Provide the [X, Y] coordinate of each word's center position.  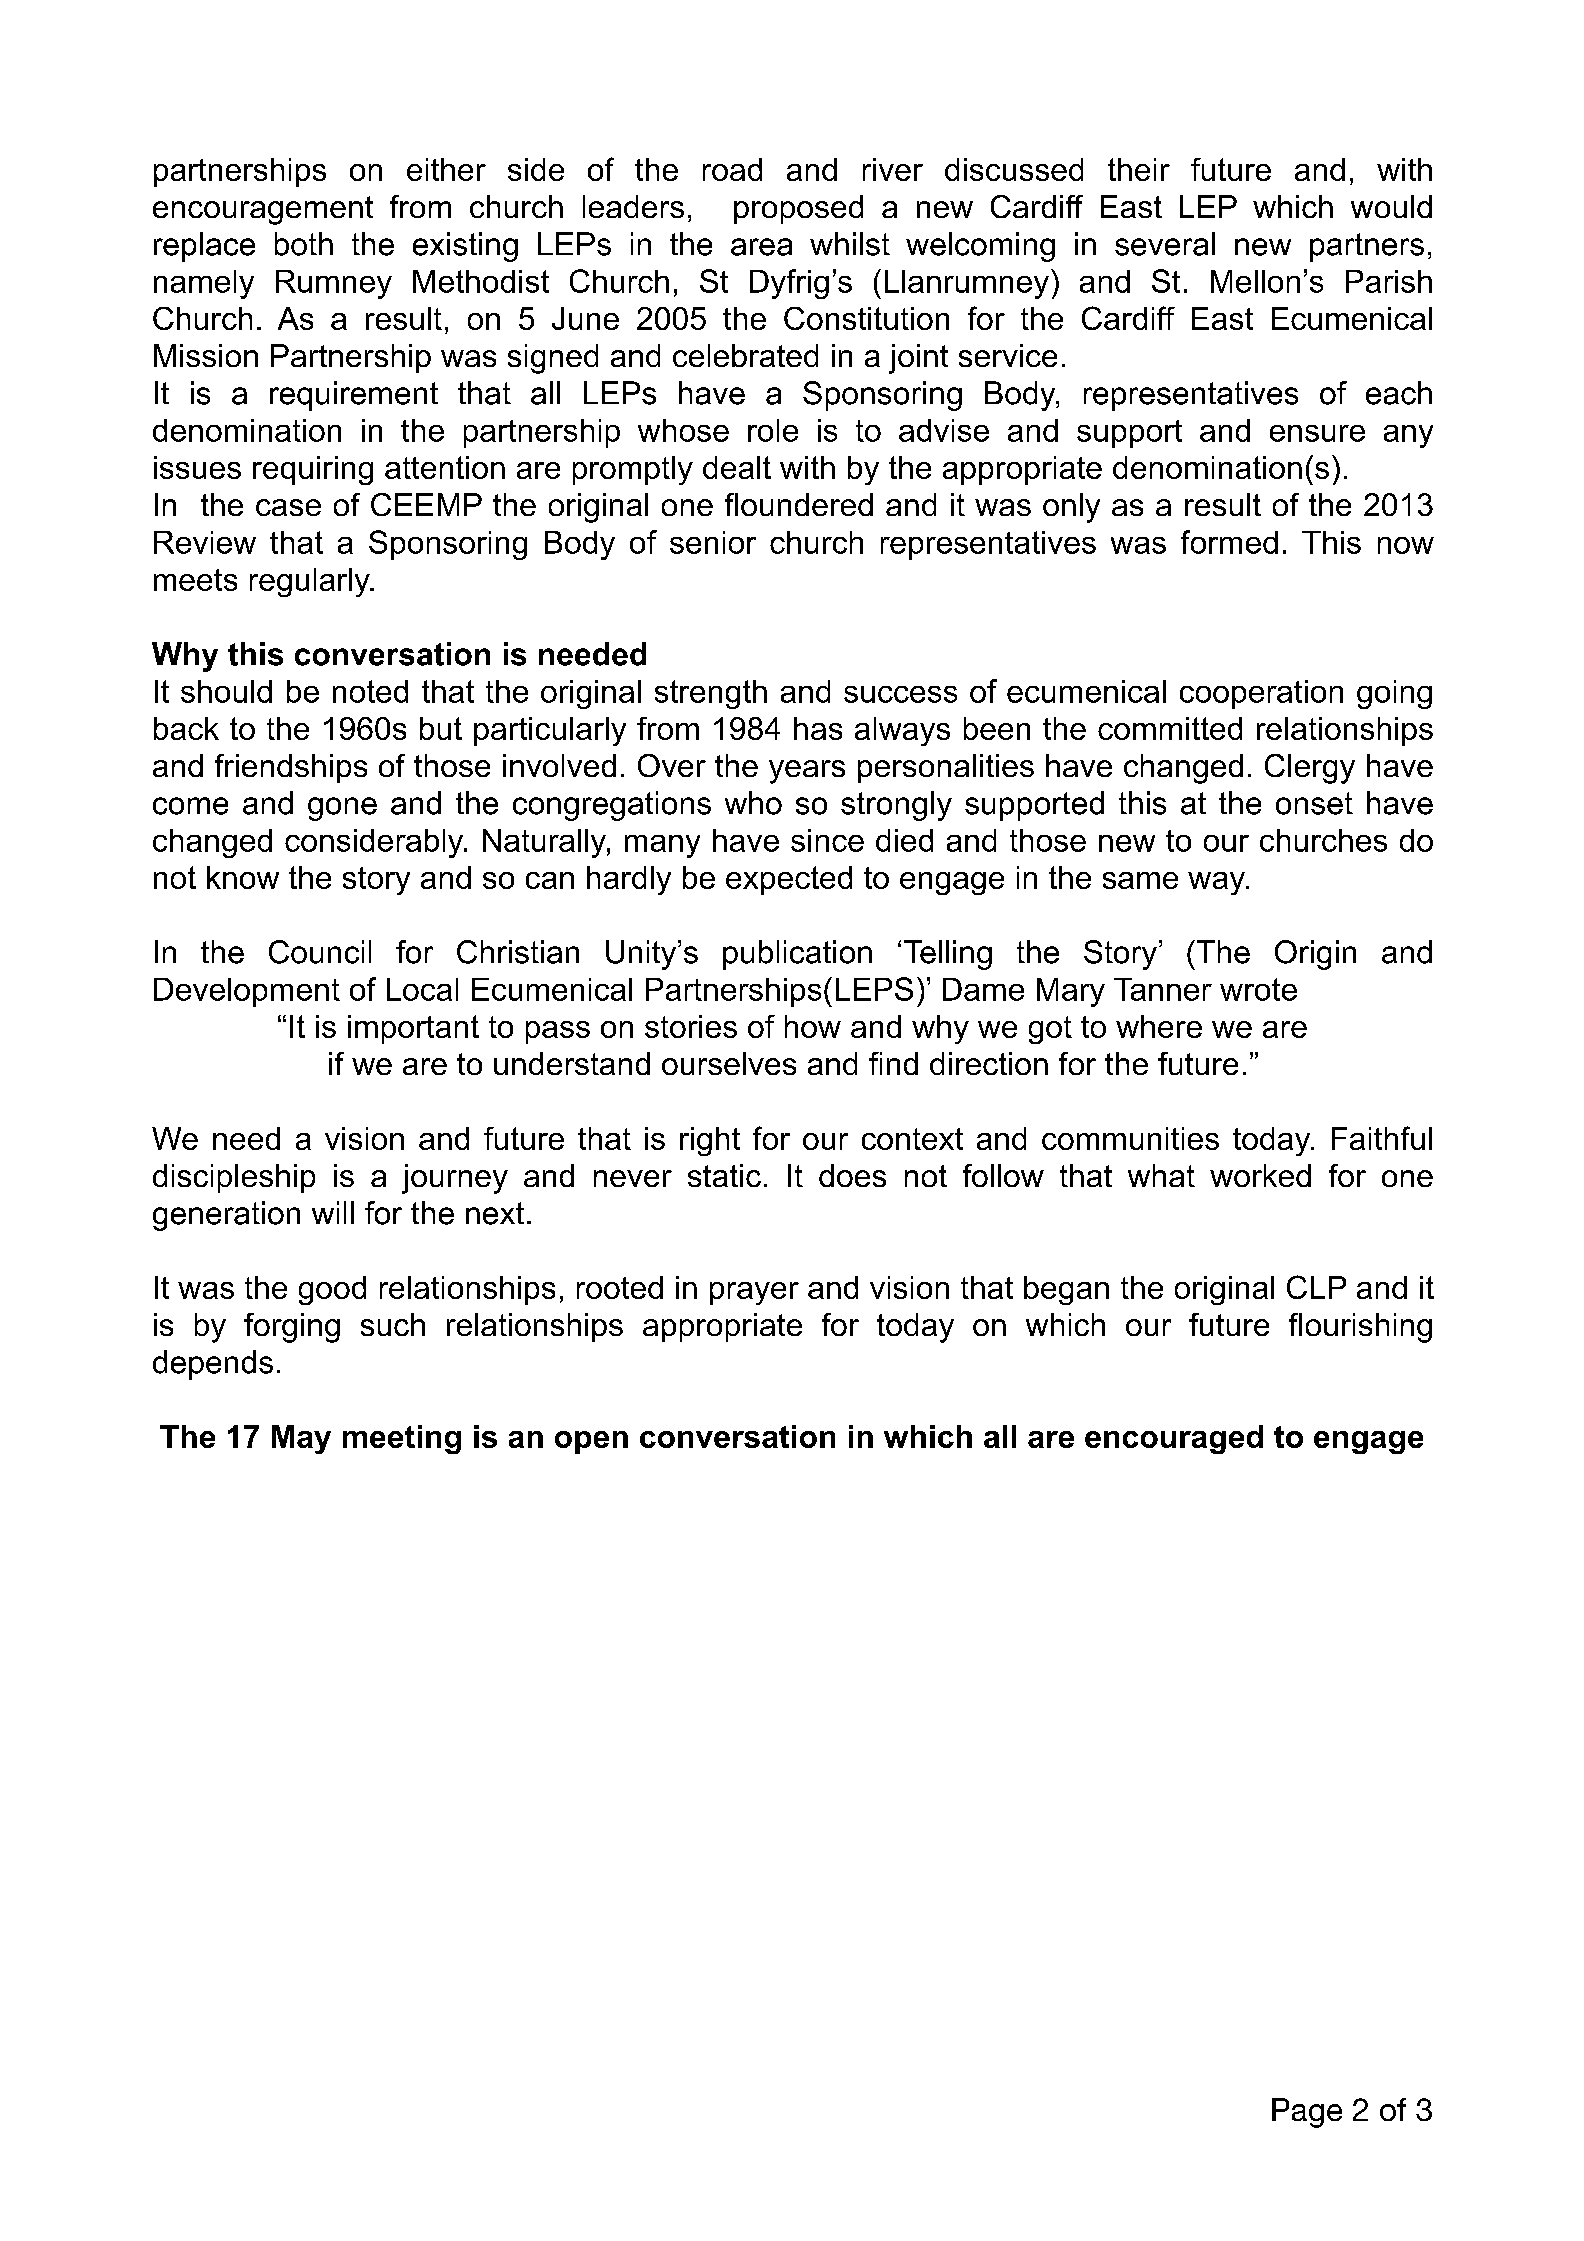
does [852, 1175]
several [1165, 244]
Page [1307, 2113]
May [301, 1439]
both [304, 244]
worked [1260, 1175]
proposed [798, 209]
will [333, 1212]
